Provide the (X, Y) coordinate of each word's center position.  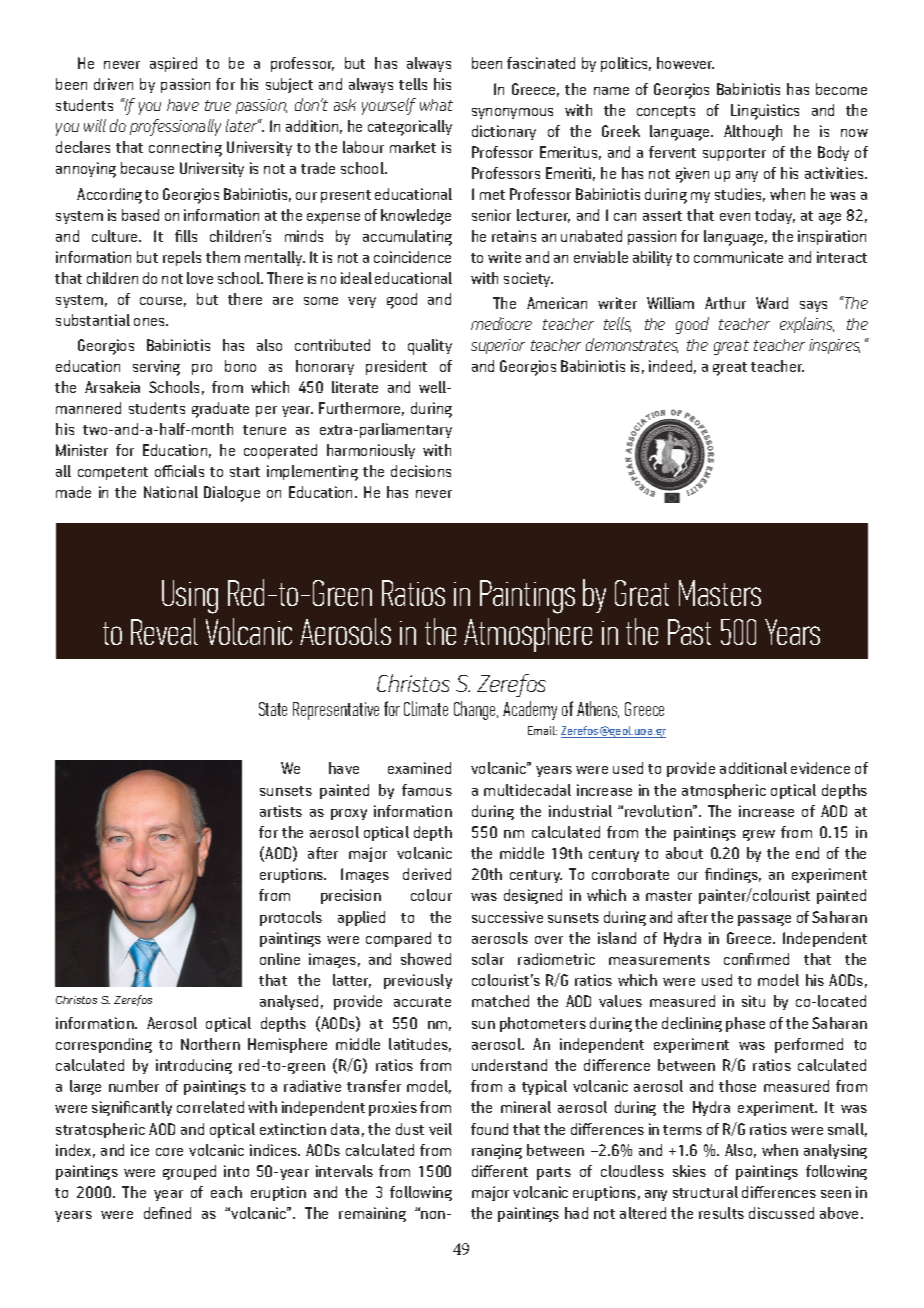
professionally (175, 127)
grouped (189, 1172)
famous (427, 790)
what (436, 105)
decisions (421, 471)
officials (179, 471)
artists (281, 811)
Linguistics (765, 112)
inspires (834, 346)
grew (759, 835)
